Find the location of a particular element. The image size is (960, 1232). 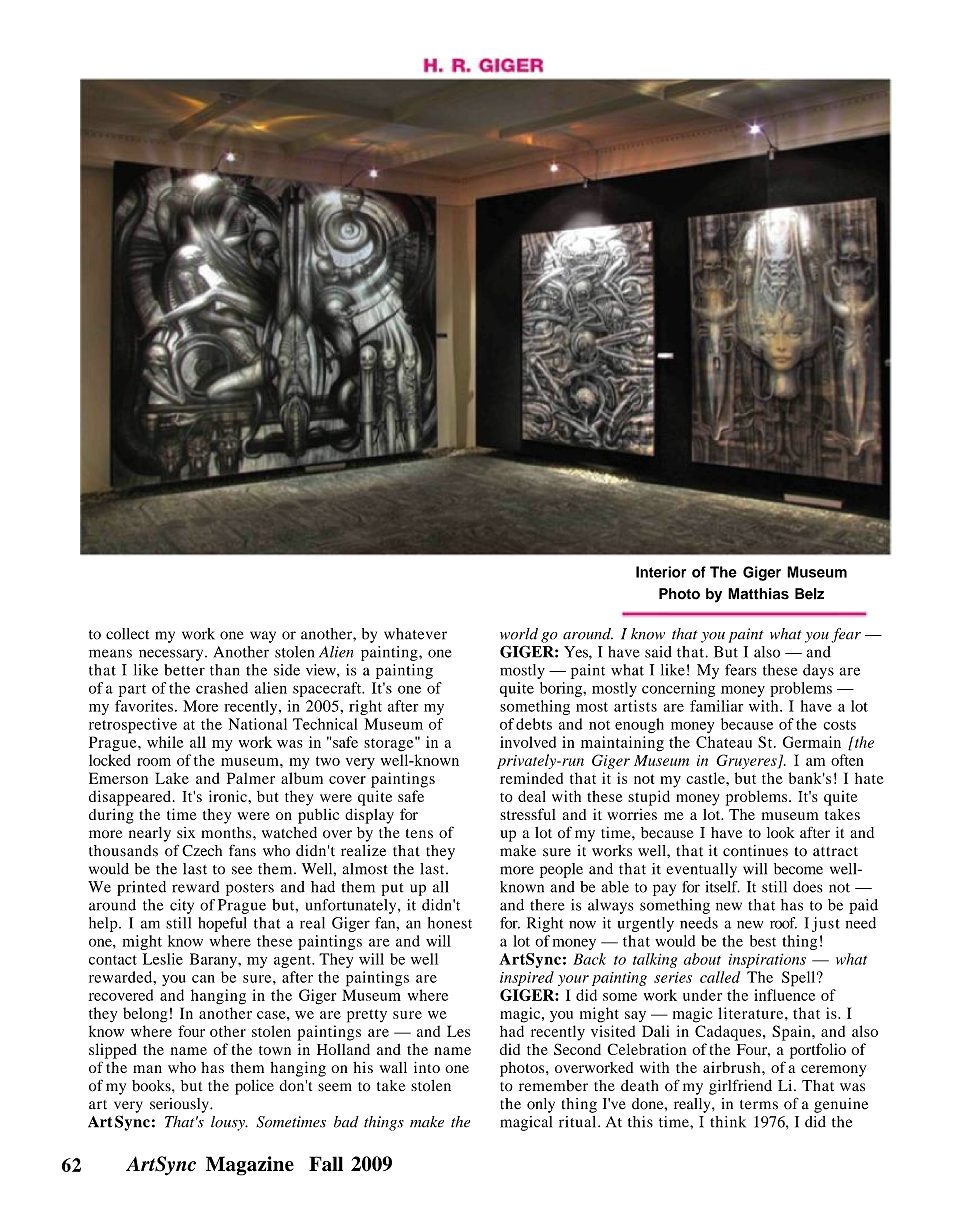

think is located at coordinates (728, 1122).
